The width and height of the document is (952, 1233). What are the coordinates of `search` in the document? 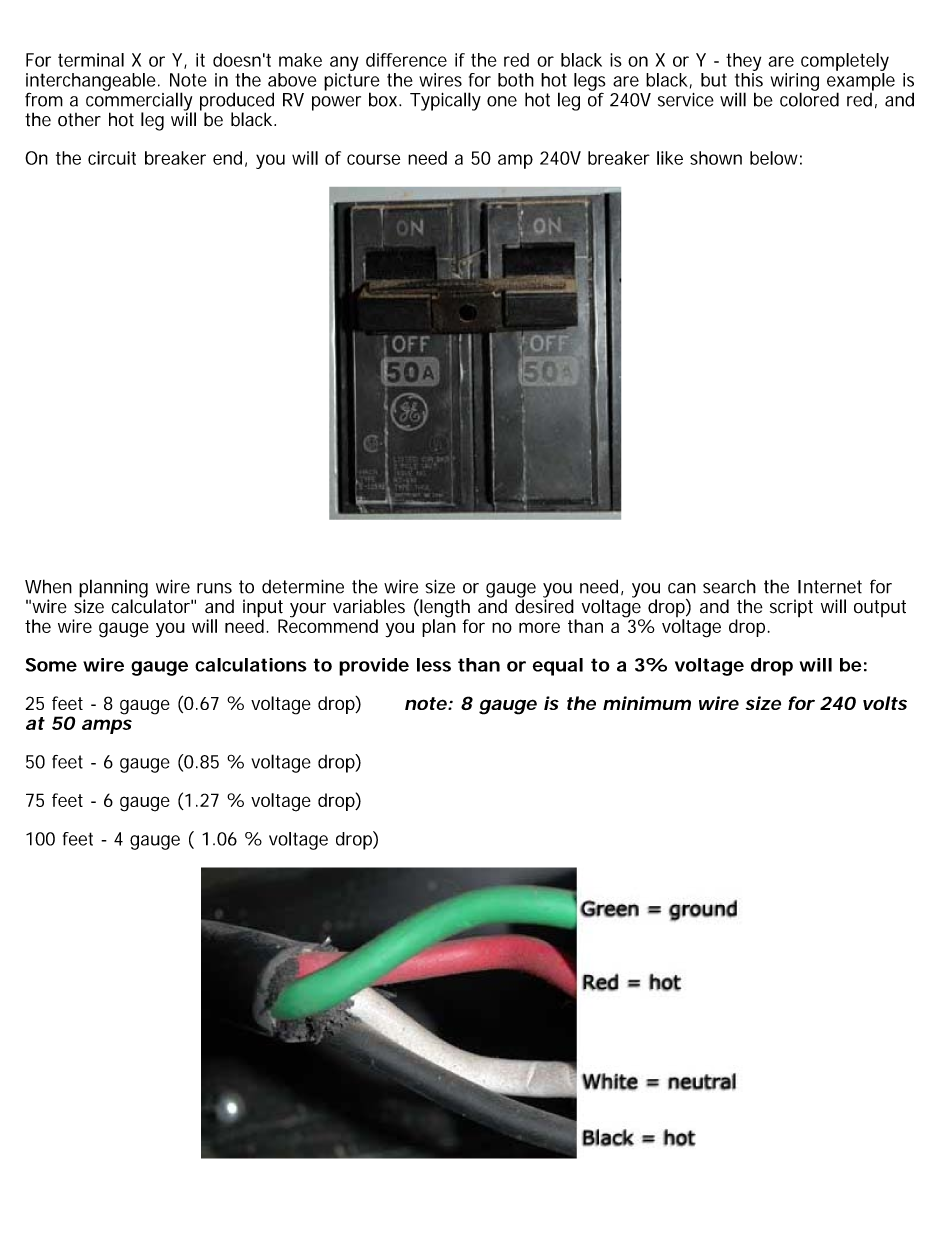 It's located at (729, 587).
